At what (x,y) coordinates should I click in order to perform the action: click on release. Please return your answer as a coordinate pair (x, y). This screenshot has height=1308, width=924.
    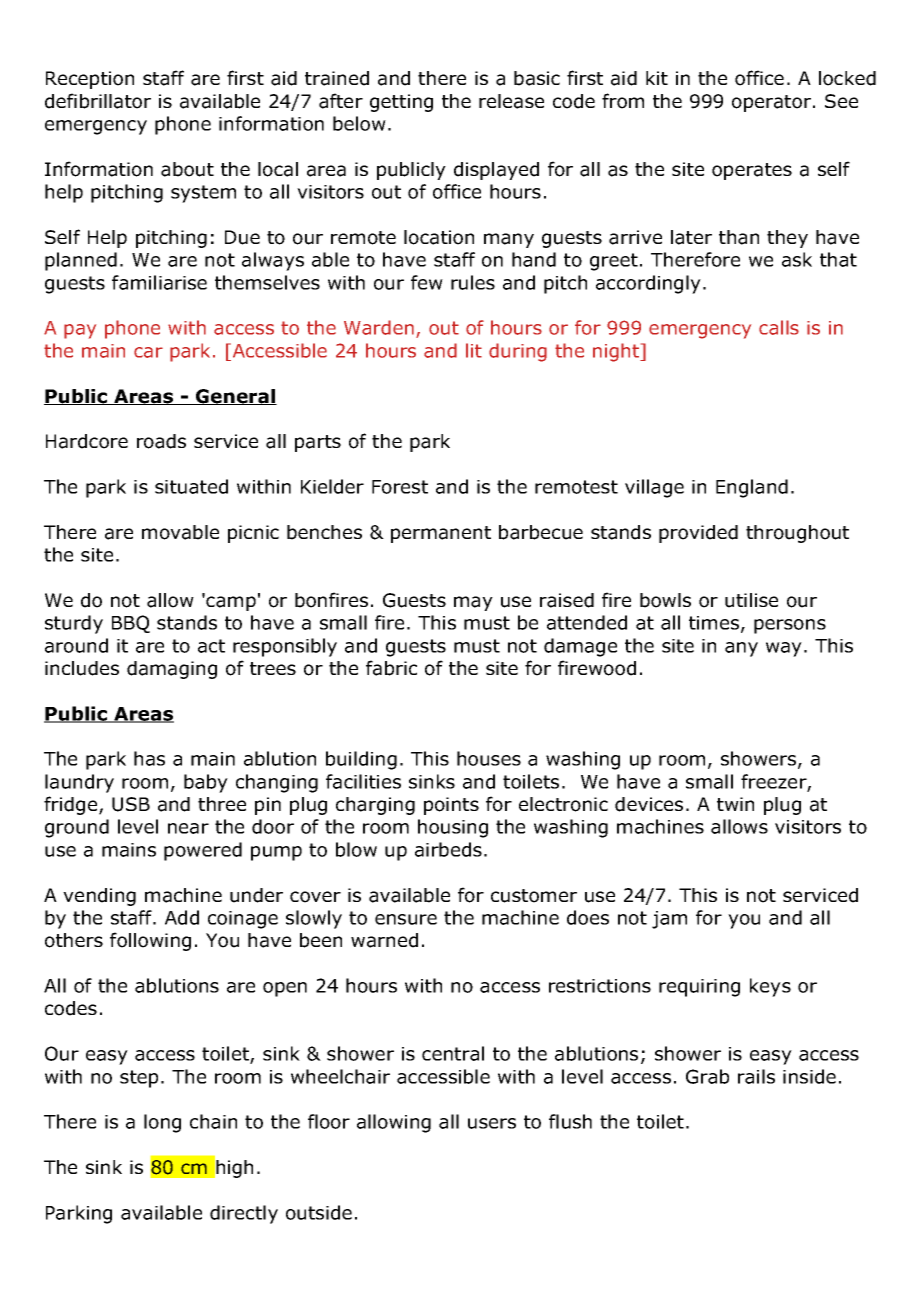
    Looking at the image, I should click on (511, 101).
